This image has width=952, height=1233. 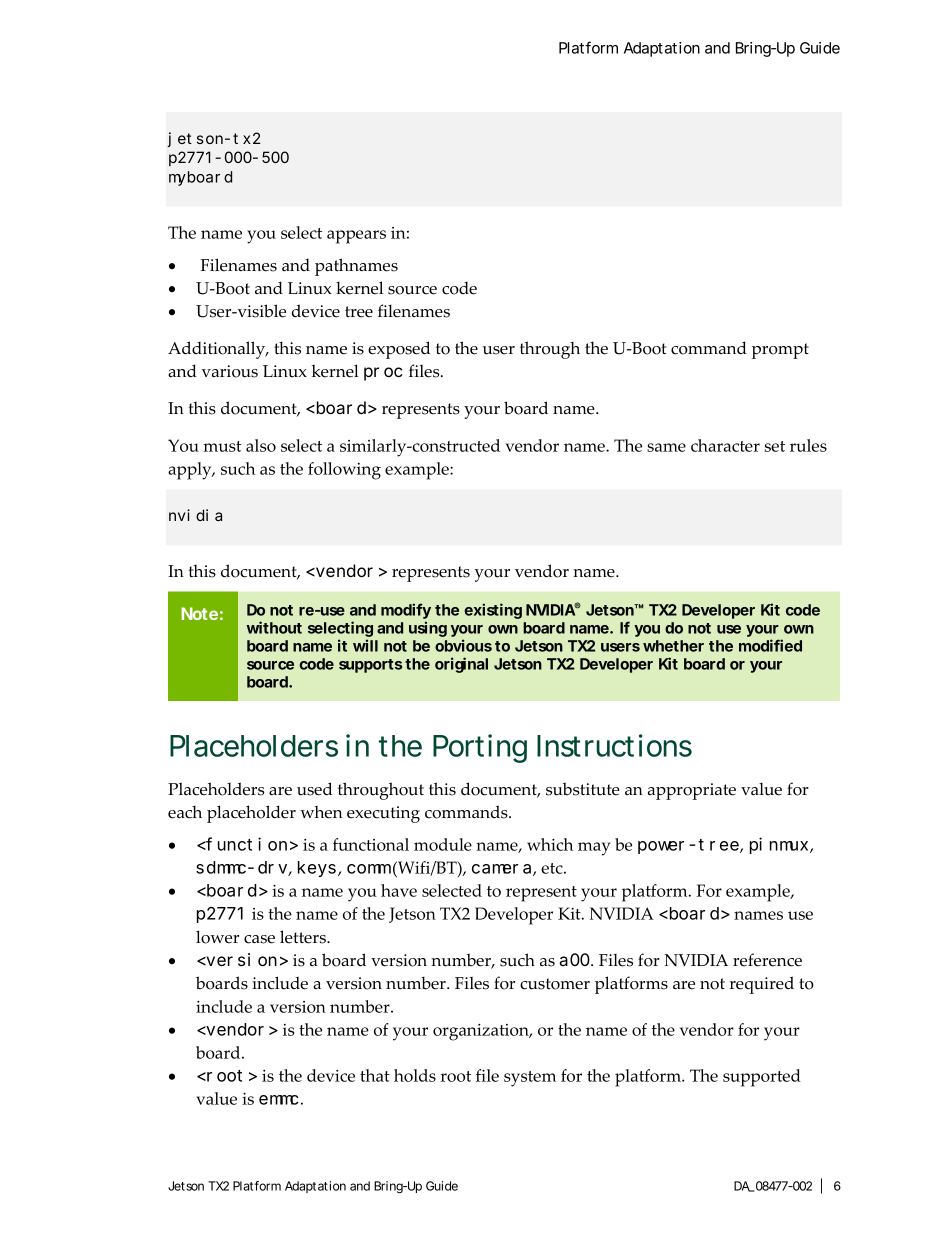 I want to click on supported, so click(x=762, y=1078).
